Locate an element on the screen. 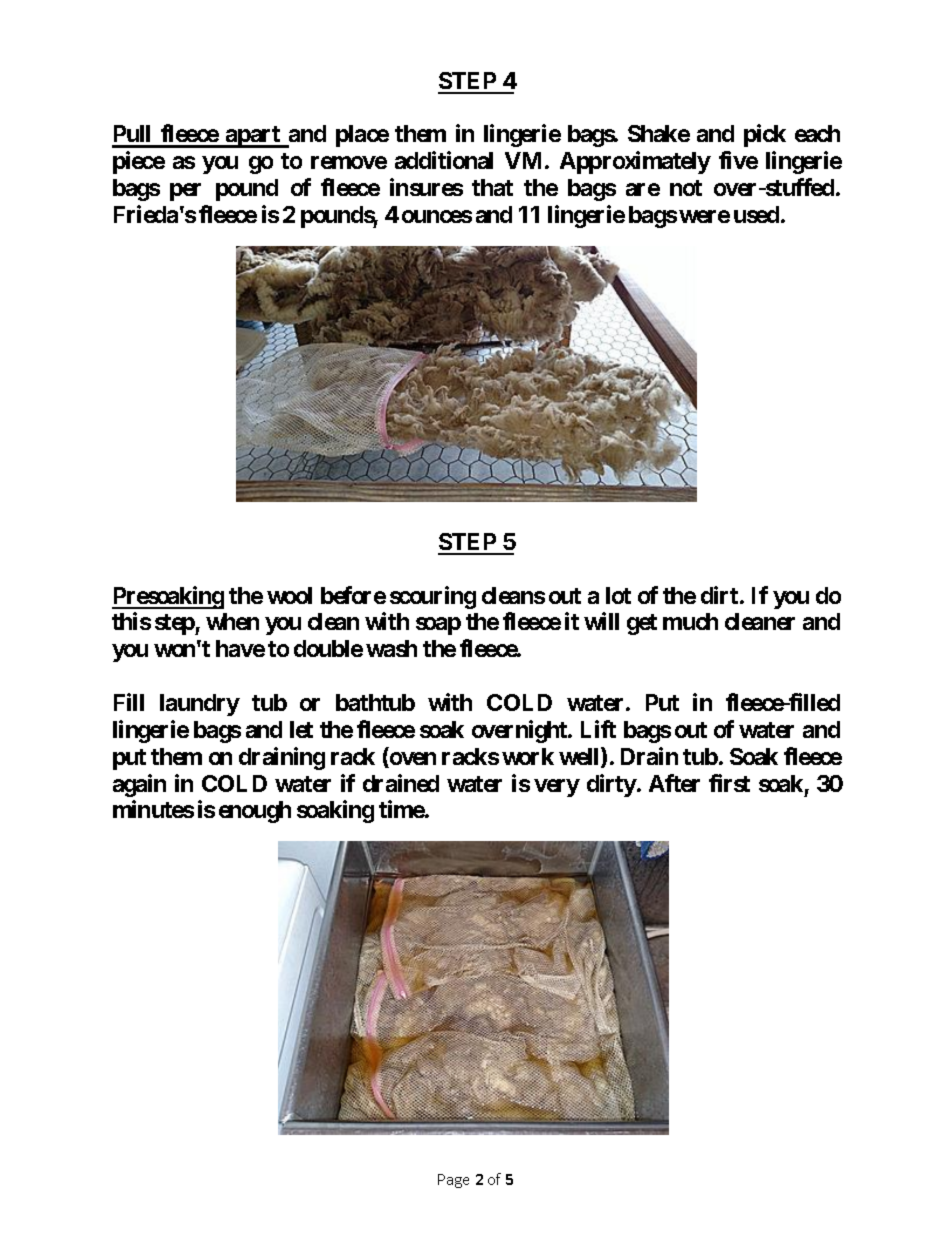 Image resolution: width=952 pixels, height=1233 pixels. very is located at coordinates (557, 788).
